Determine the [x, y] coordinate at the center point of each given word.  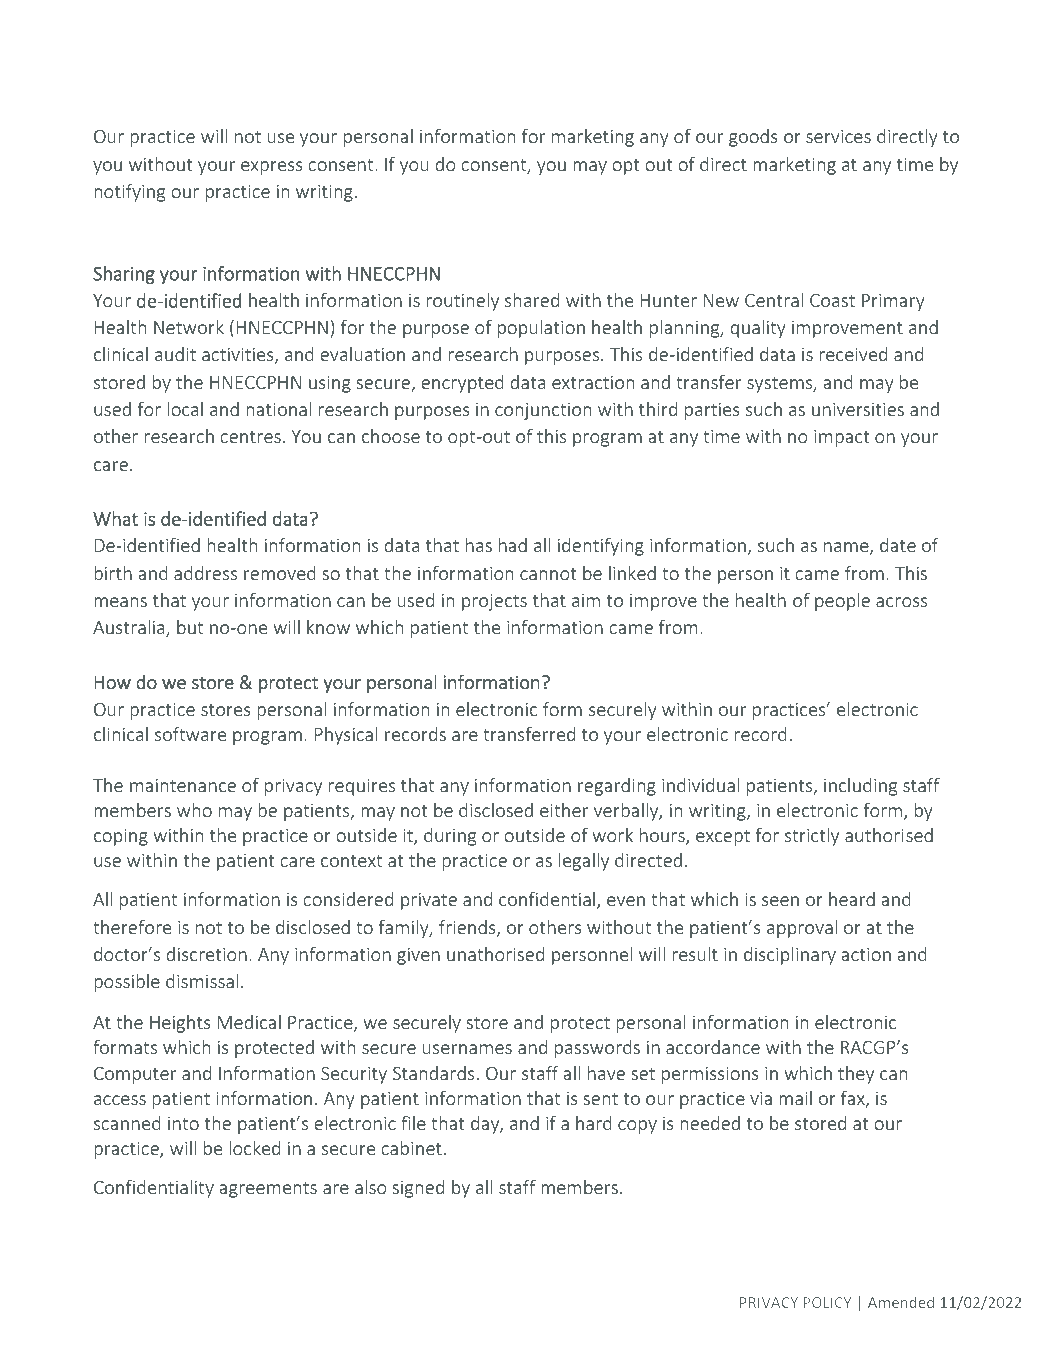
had [513, 545]
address [205, 573]
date [898, 545]
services [838, 136]
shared [532, 300]
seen [780, 901]
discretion [207, 954]
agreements [268, 1190]
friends [468, 928]
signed [418, 1189]
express [272, 168]
